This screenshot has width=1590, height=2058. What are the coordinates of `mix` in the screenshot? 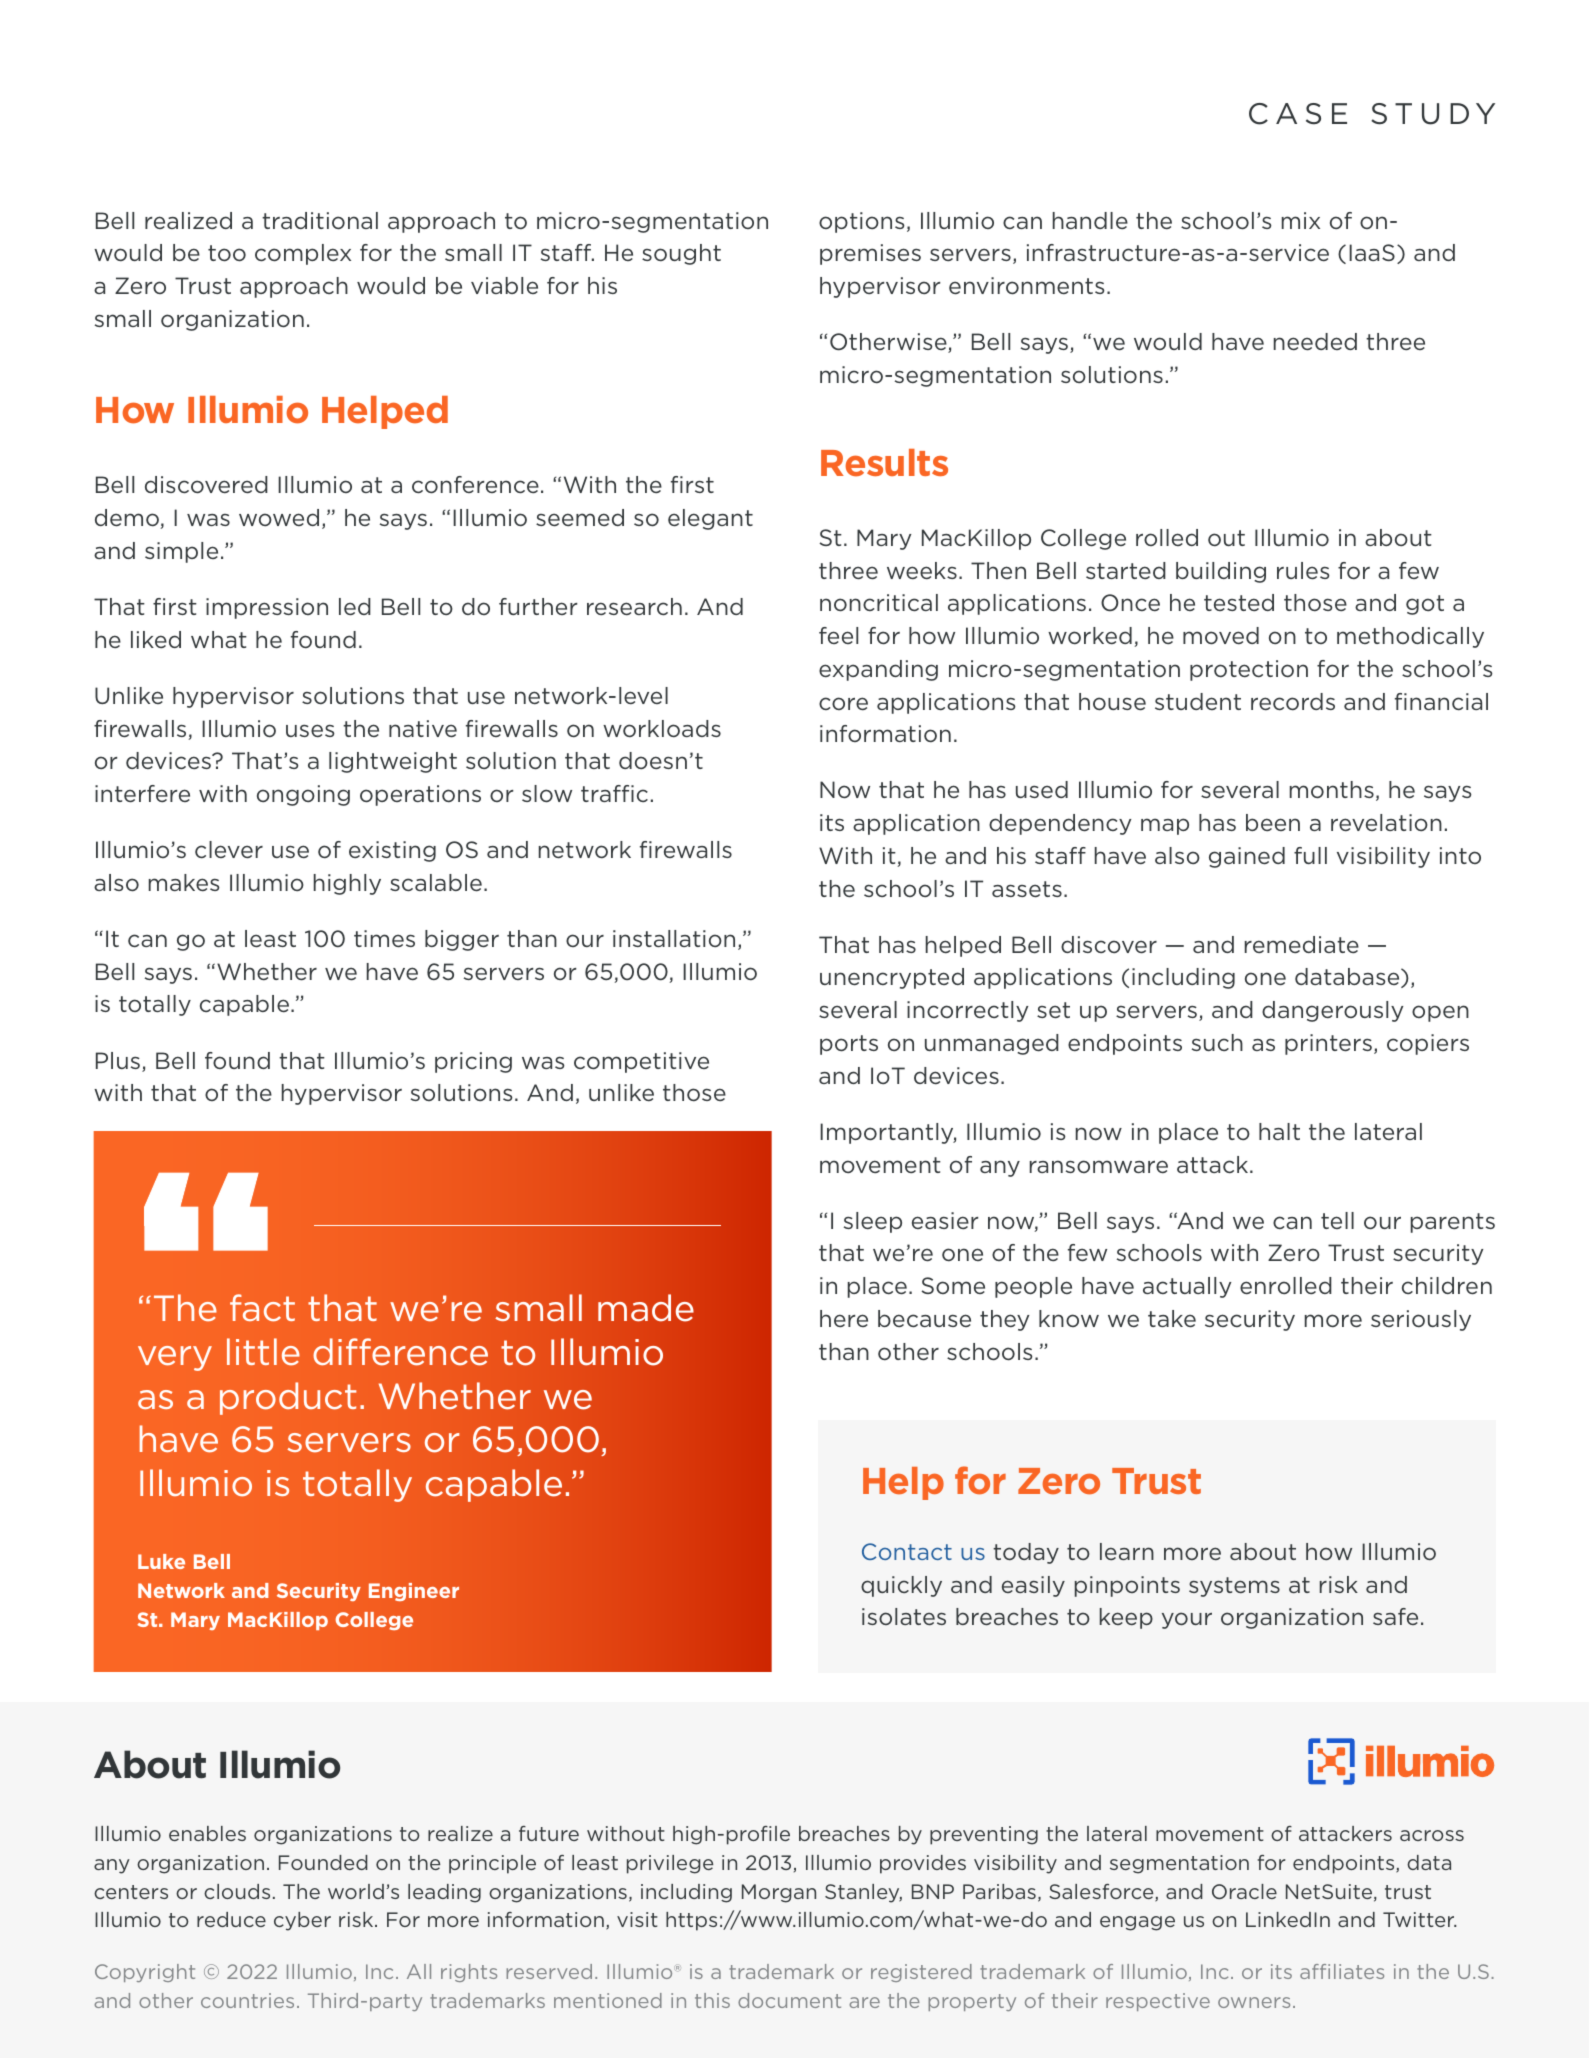 It's located at (1301, 220).
